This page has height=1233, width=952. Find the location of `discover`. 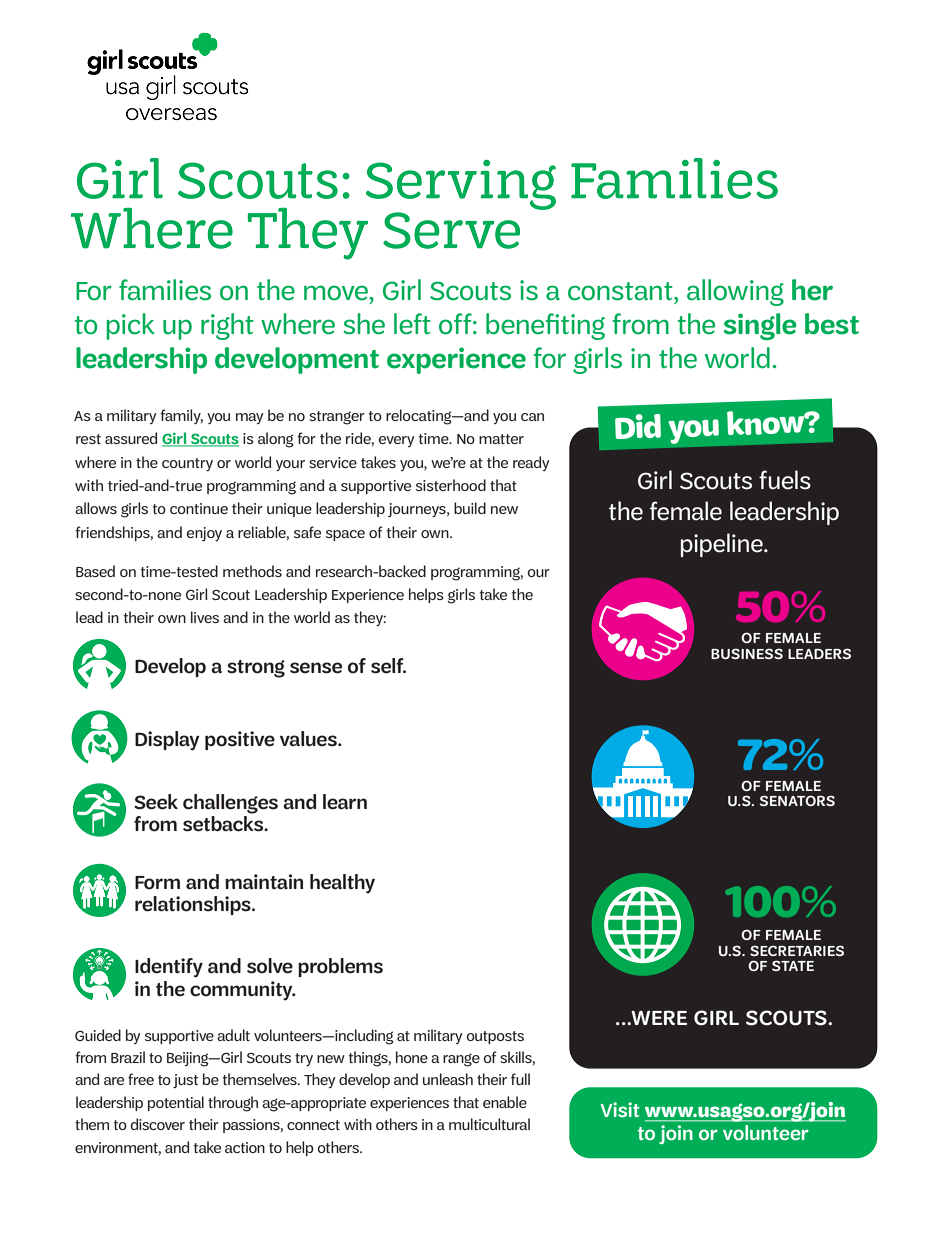

discover is located at coordinates (158, 1124).
